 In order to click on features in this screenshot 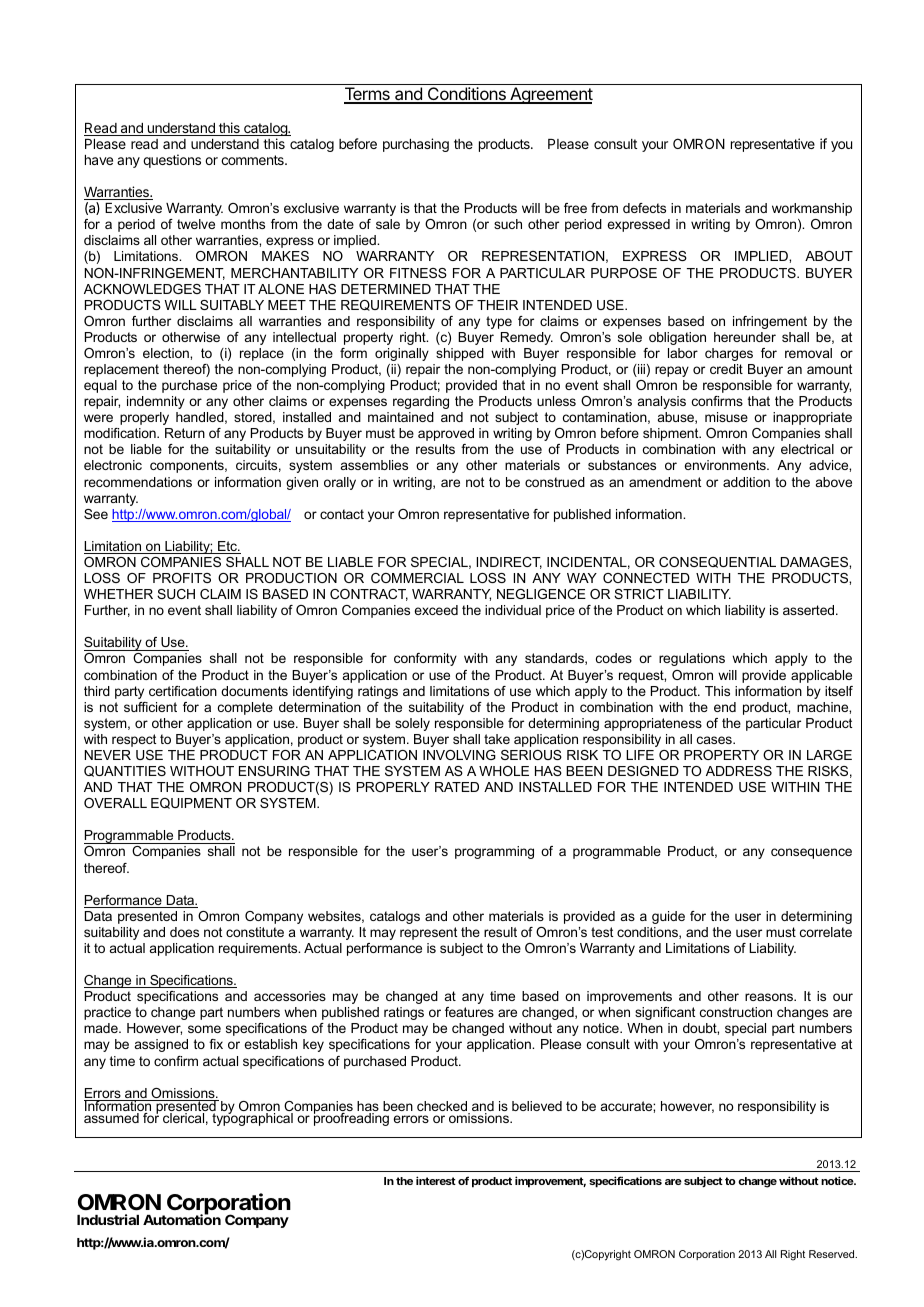, I will do `click(469, 1012)`.
